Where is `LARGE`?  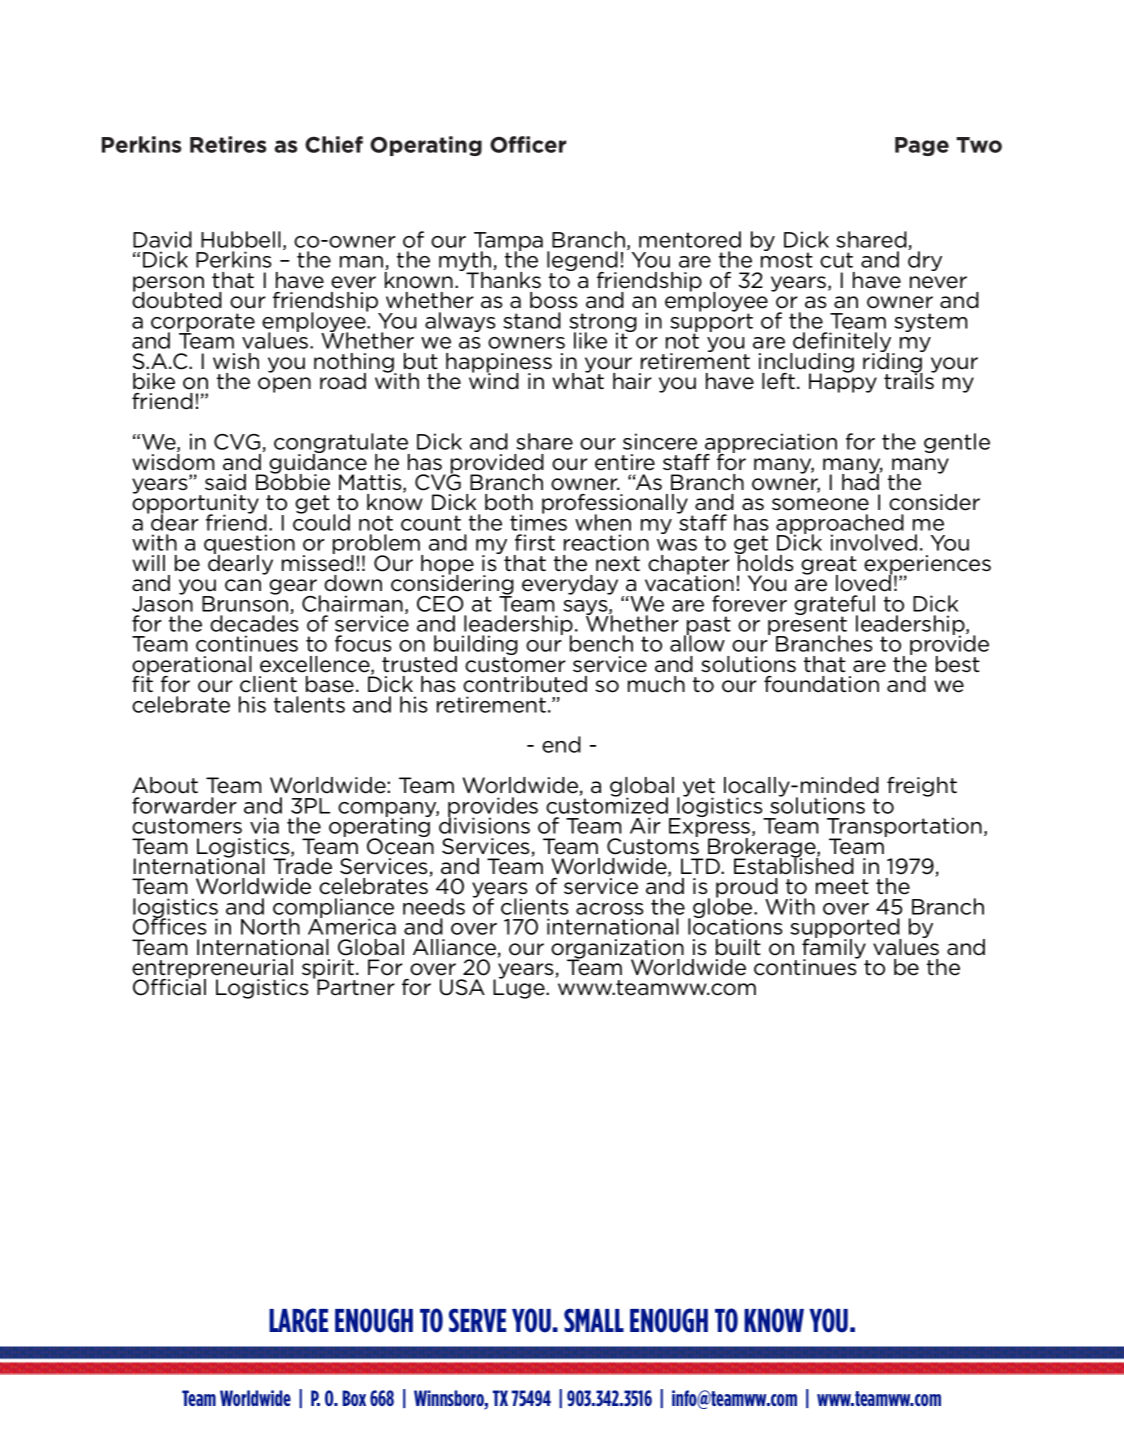
LARGE is located at coordinates (298, 1320).
